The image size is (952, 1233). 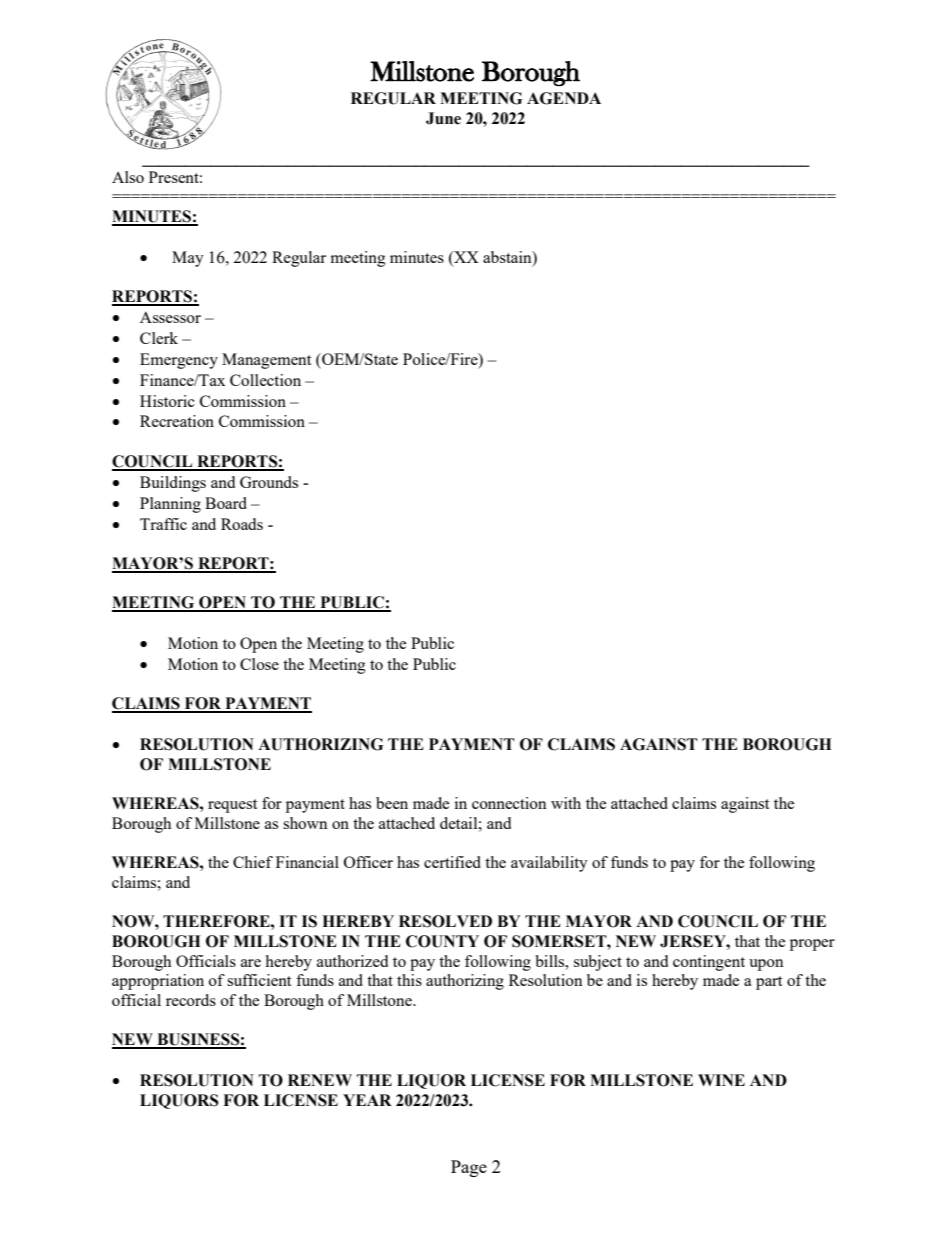 I want to click on June, so click(x=443, y=118).
